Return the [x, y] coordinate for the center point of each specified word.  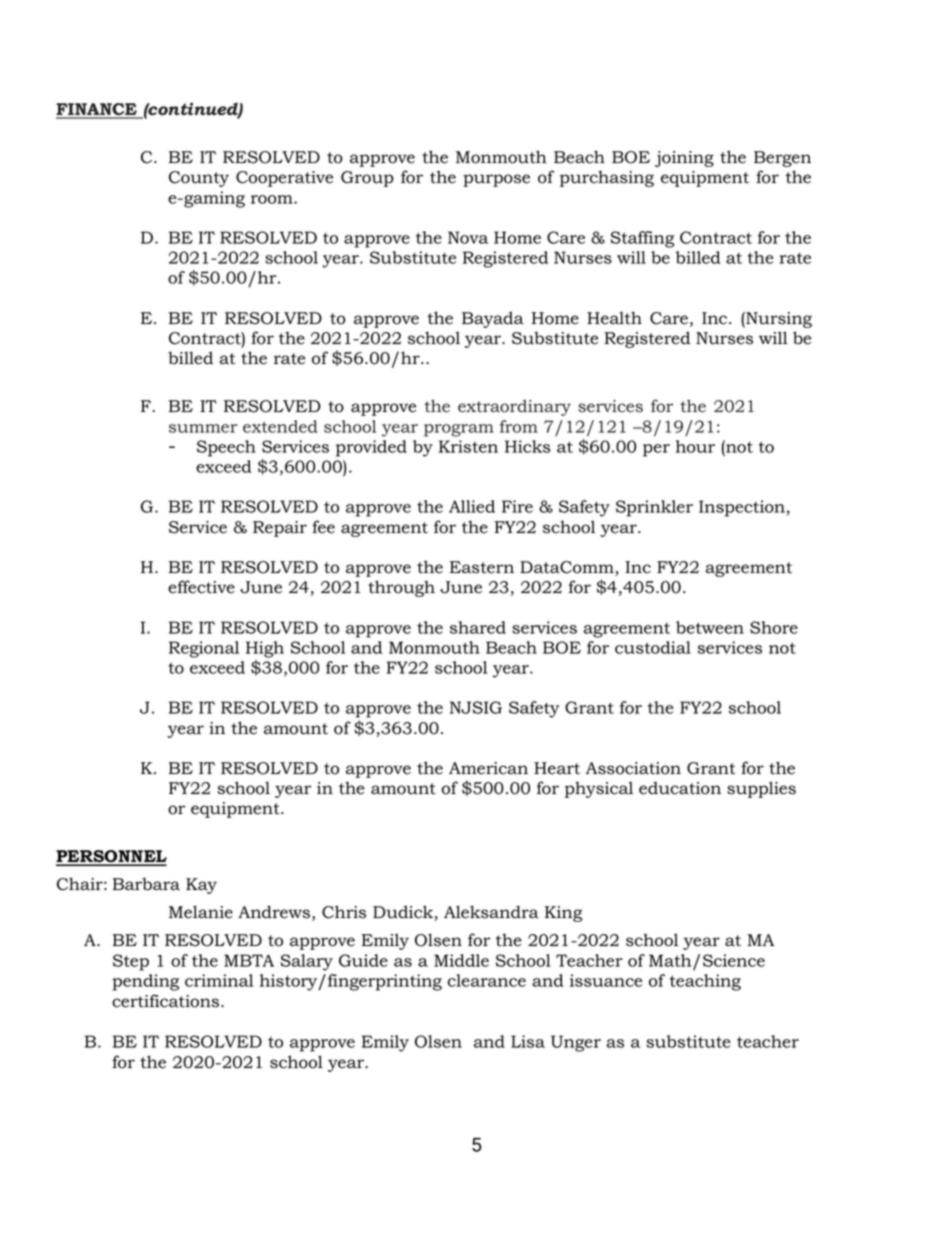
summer [203, 428]
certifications [165, 1001]
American [488, 768]
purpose [496, 180]
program [459, 430]
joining [684, 159]
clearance [487, 980]
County [199, 179]
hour [695, 446]
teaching [705, 982]
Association [633, 768]
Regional [204, 649]
